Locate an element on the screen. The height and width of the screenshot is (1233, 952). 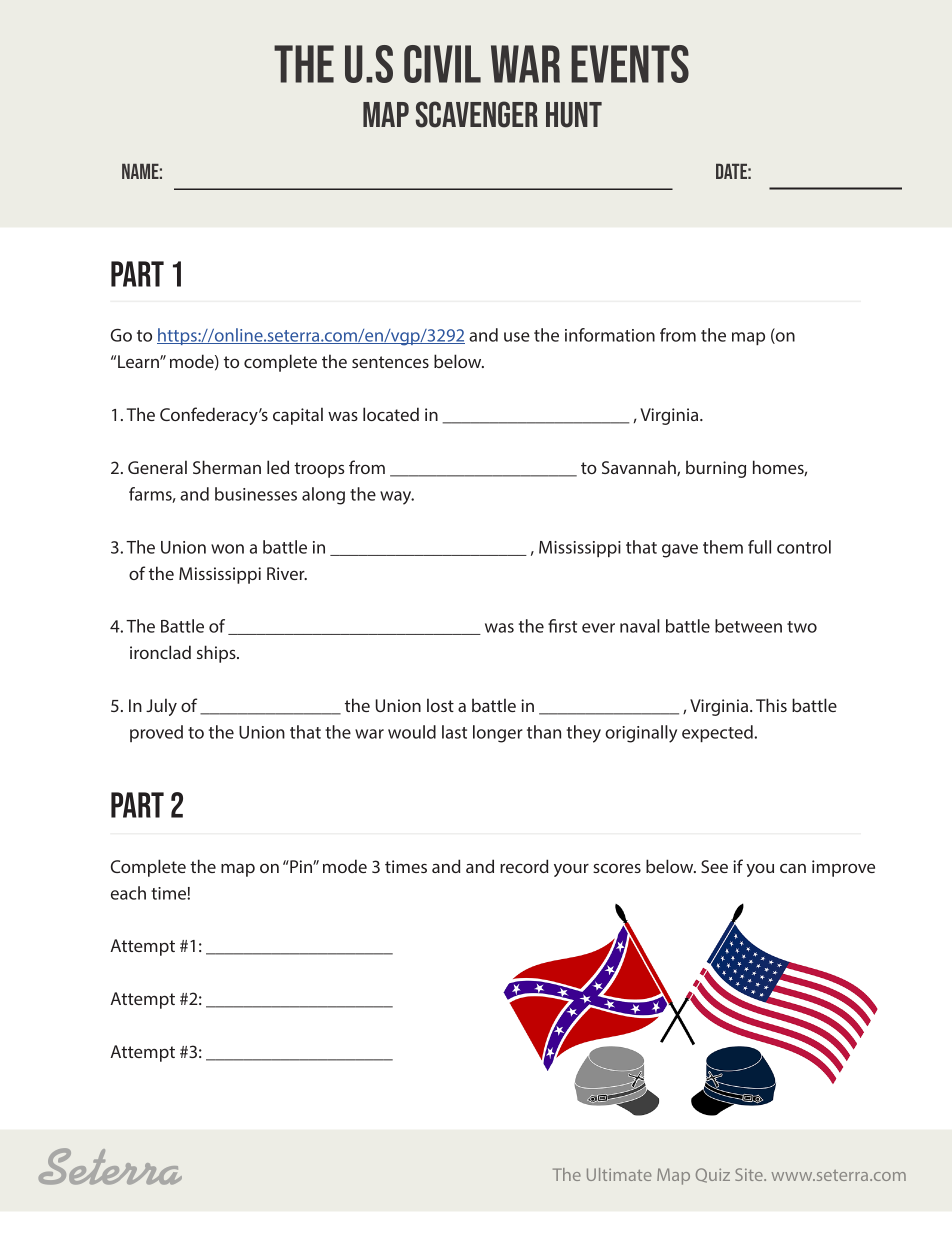
ships is located at coordinates (217, 654).
